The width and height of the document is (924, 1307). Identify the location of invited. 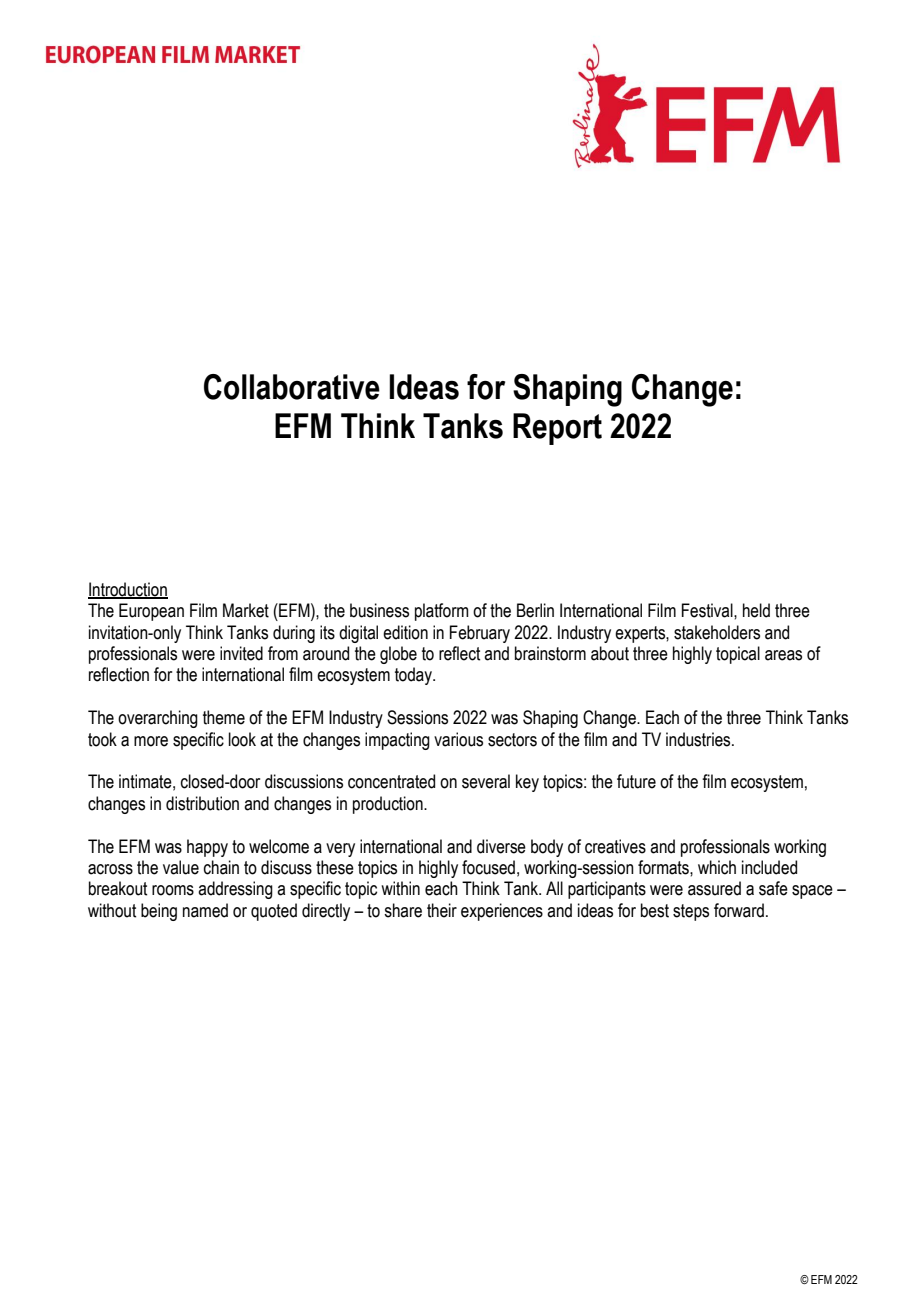
(241, 653).
